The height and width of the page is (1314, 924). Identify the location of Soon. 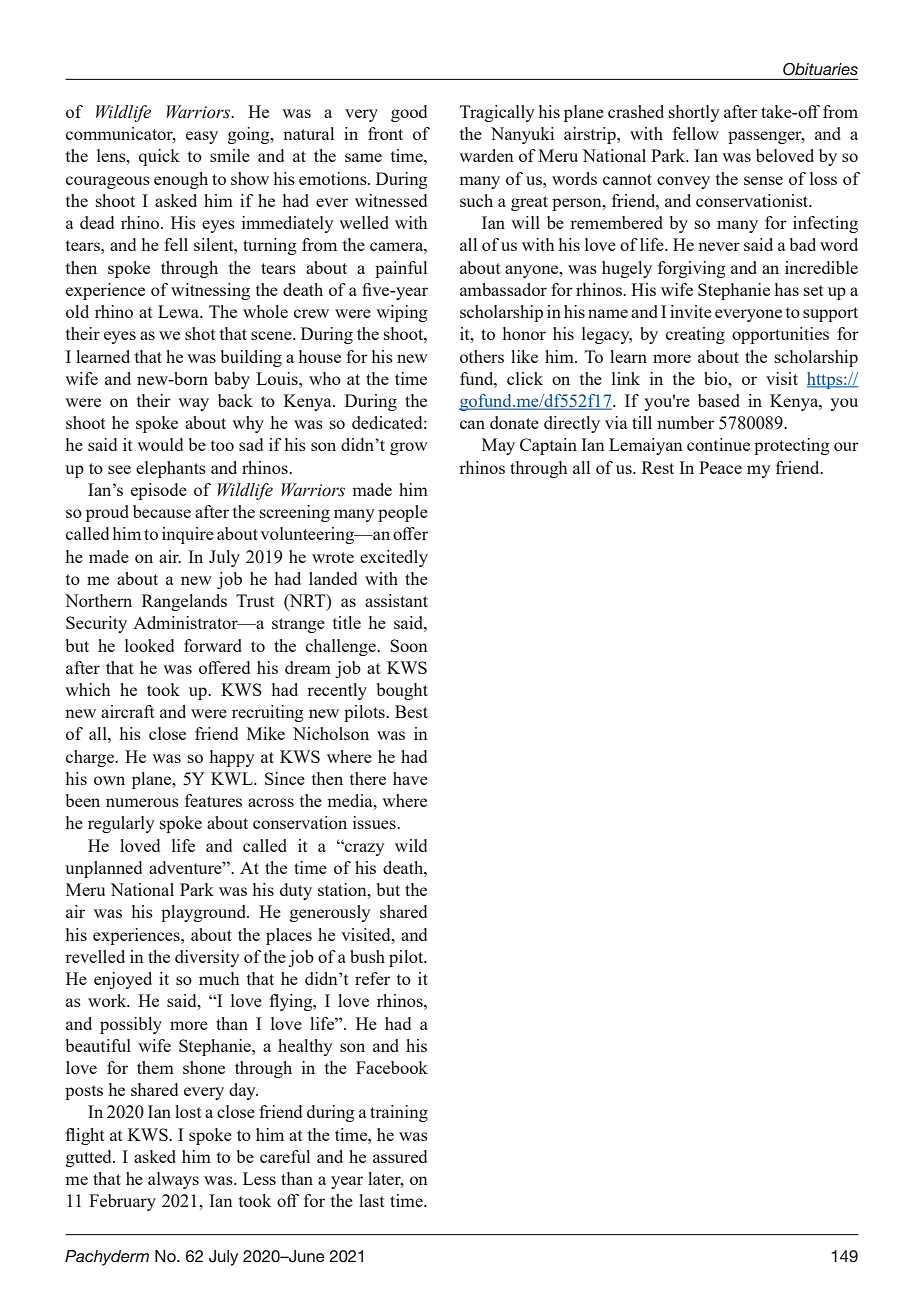
(409, 645).
